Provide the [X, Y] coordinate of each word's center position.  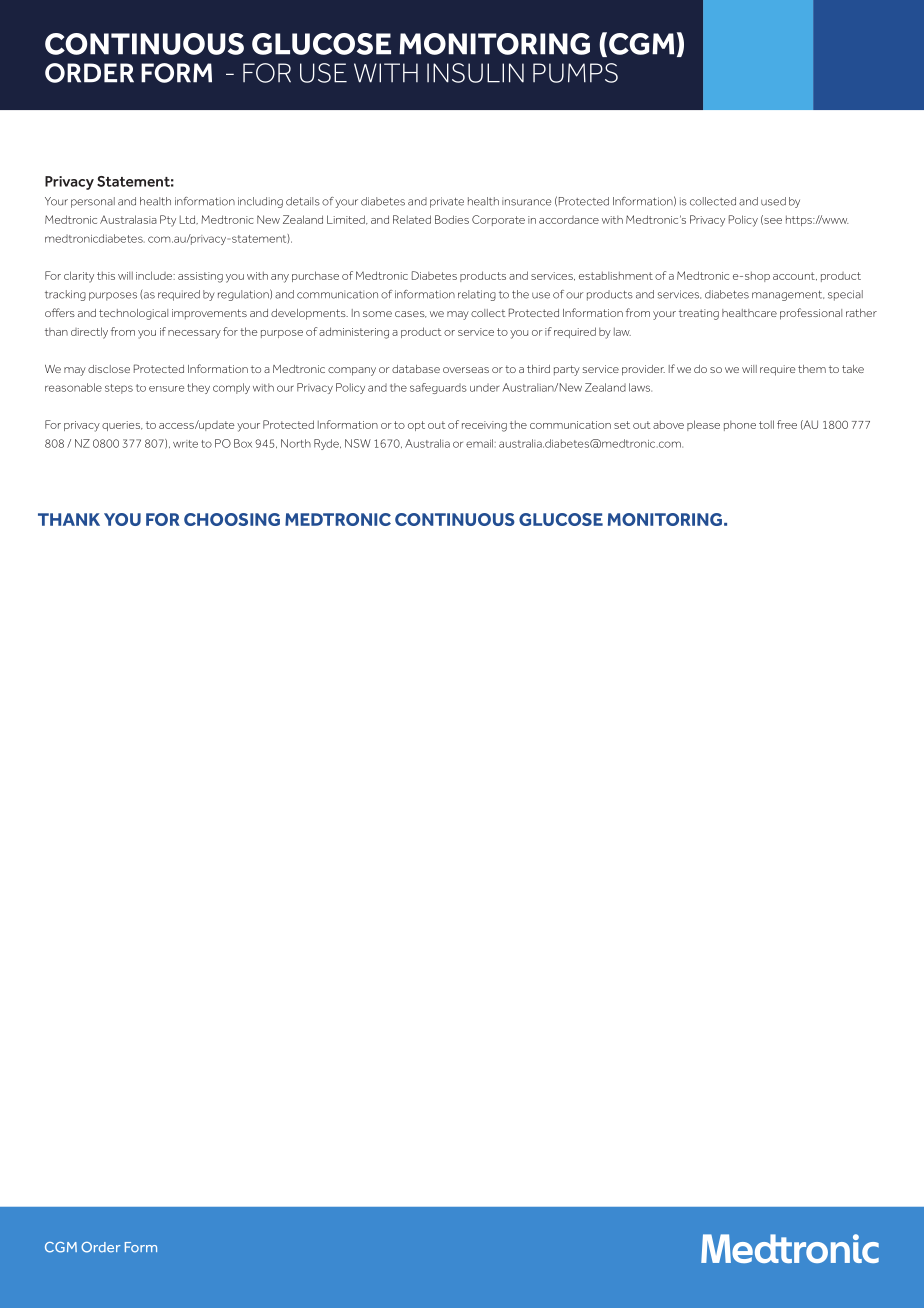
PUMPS [575, 73]
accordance [569, 220]
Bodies [452, 219]
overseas [466, 370]
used [773, 201]
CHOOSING [232, 519]
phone [740, 426]
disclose [109, 369]
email [479, 443]
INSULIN [475, 73]
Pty [168, 221]
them [812, 369]
